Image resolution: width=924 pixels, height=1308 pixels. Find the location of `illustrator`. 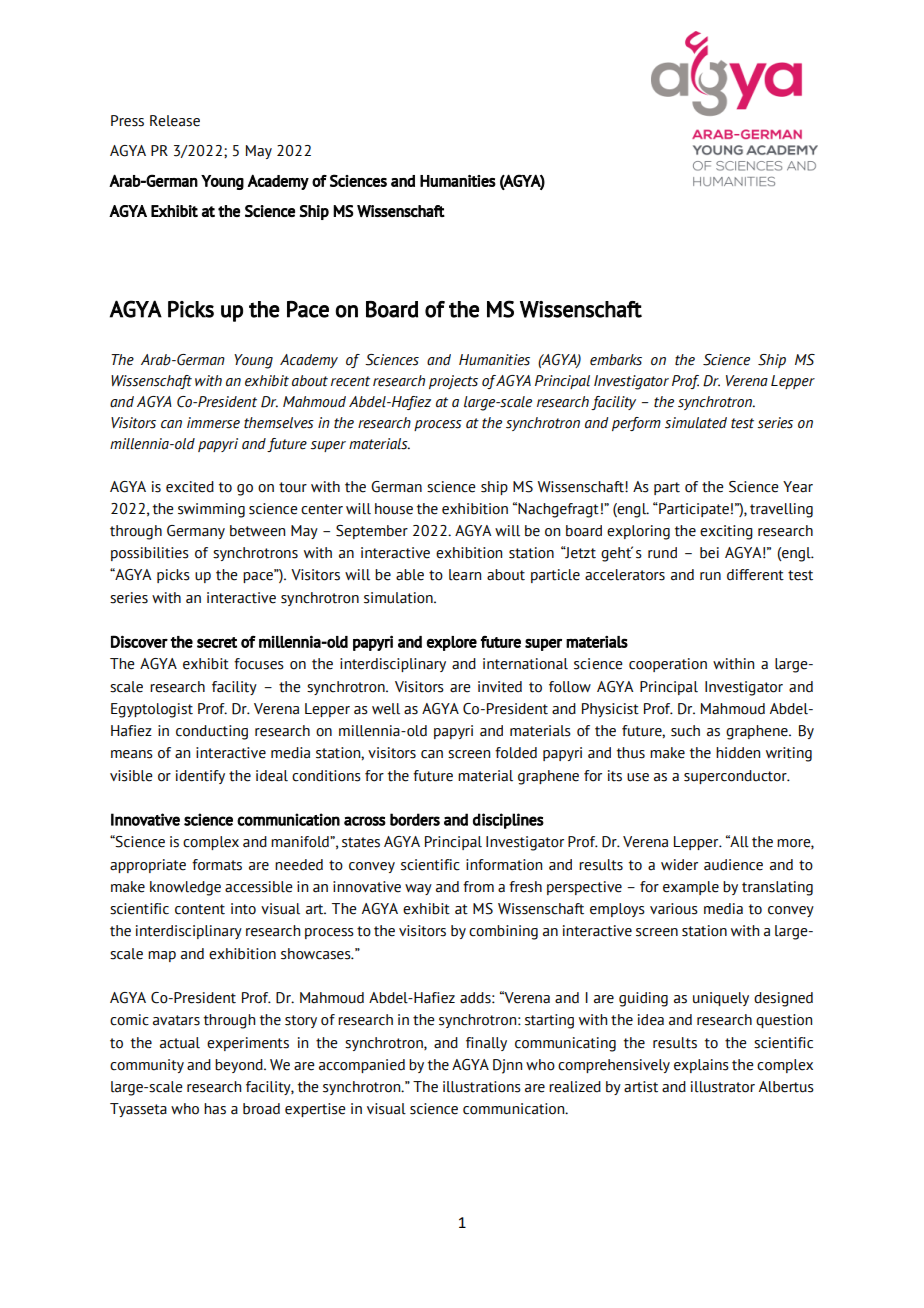

illustrator is located at coordinates (723, 1087).
